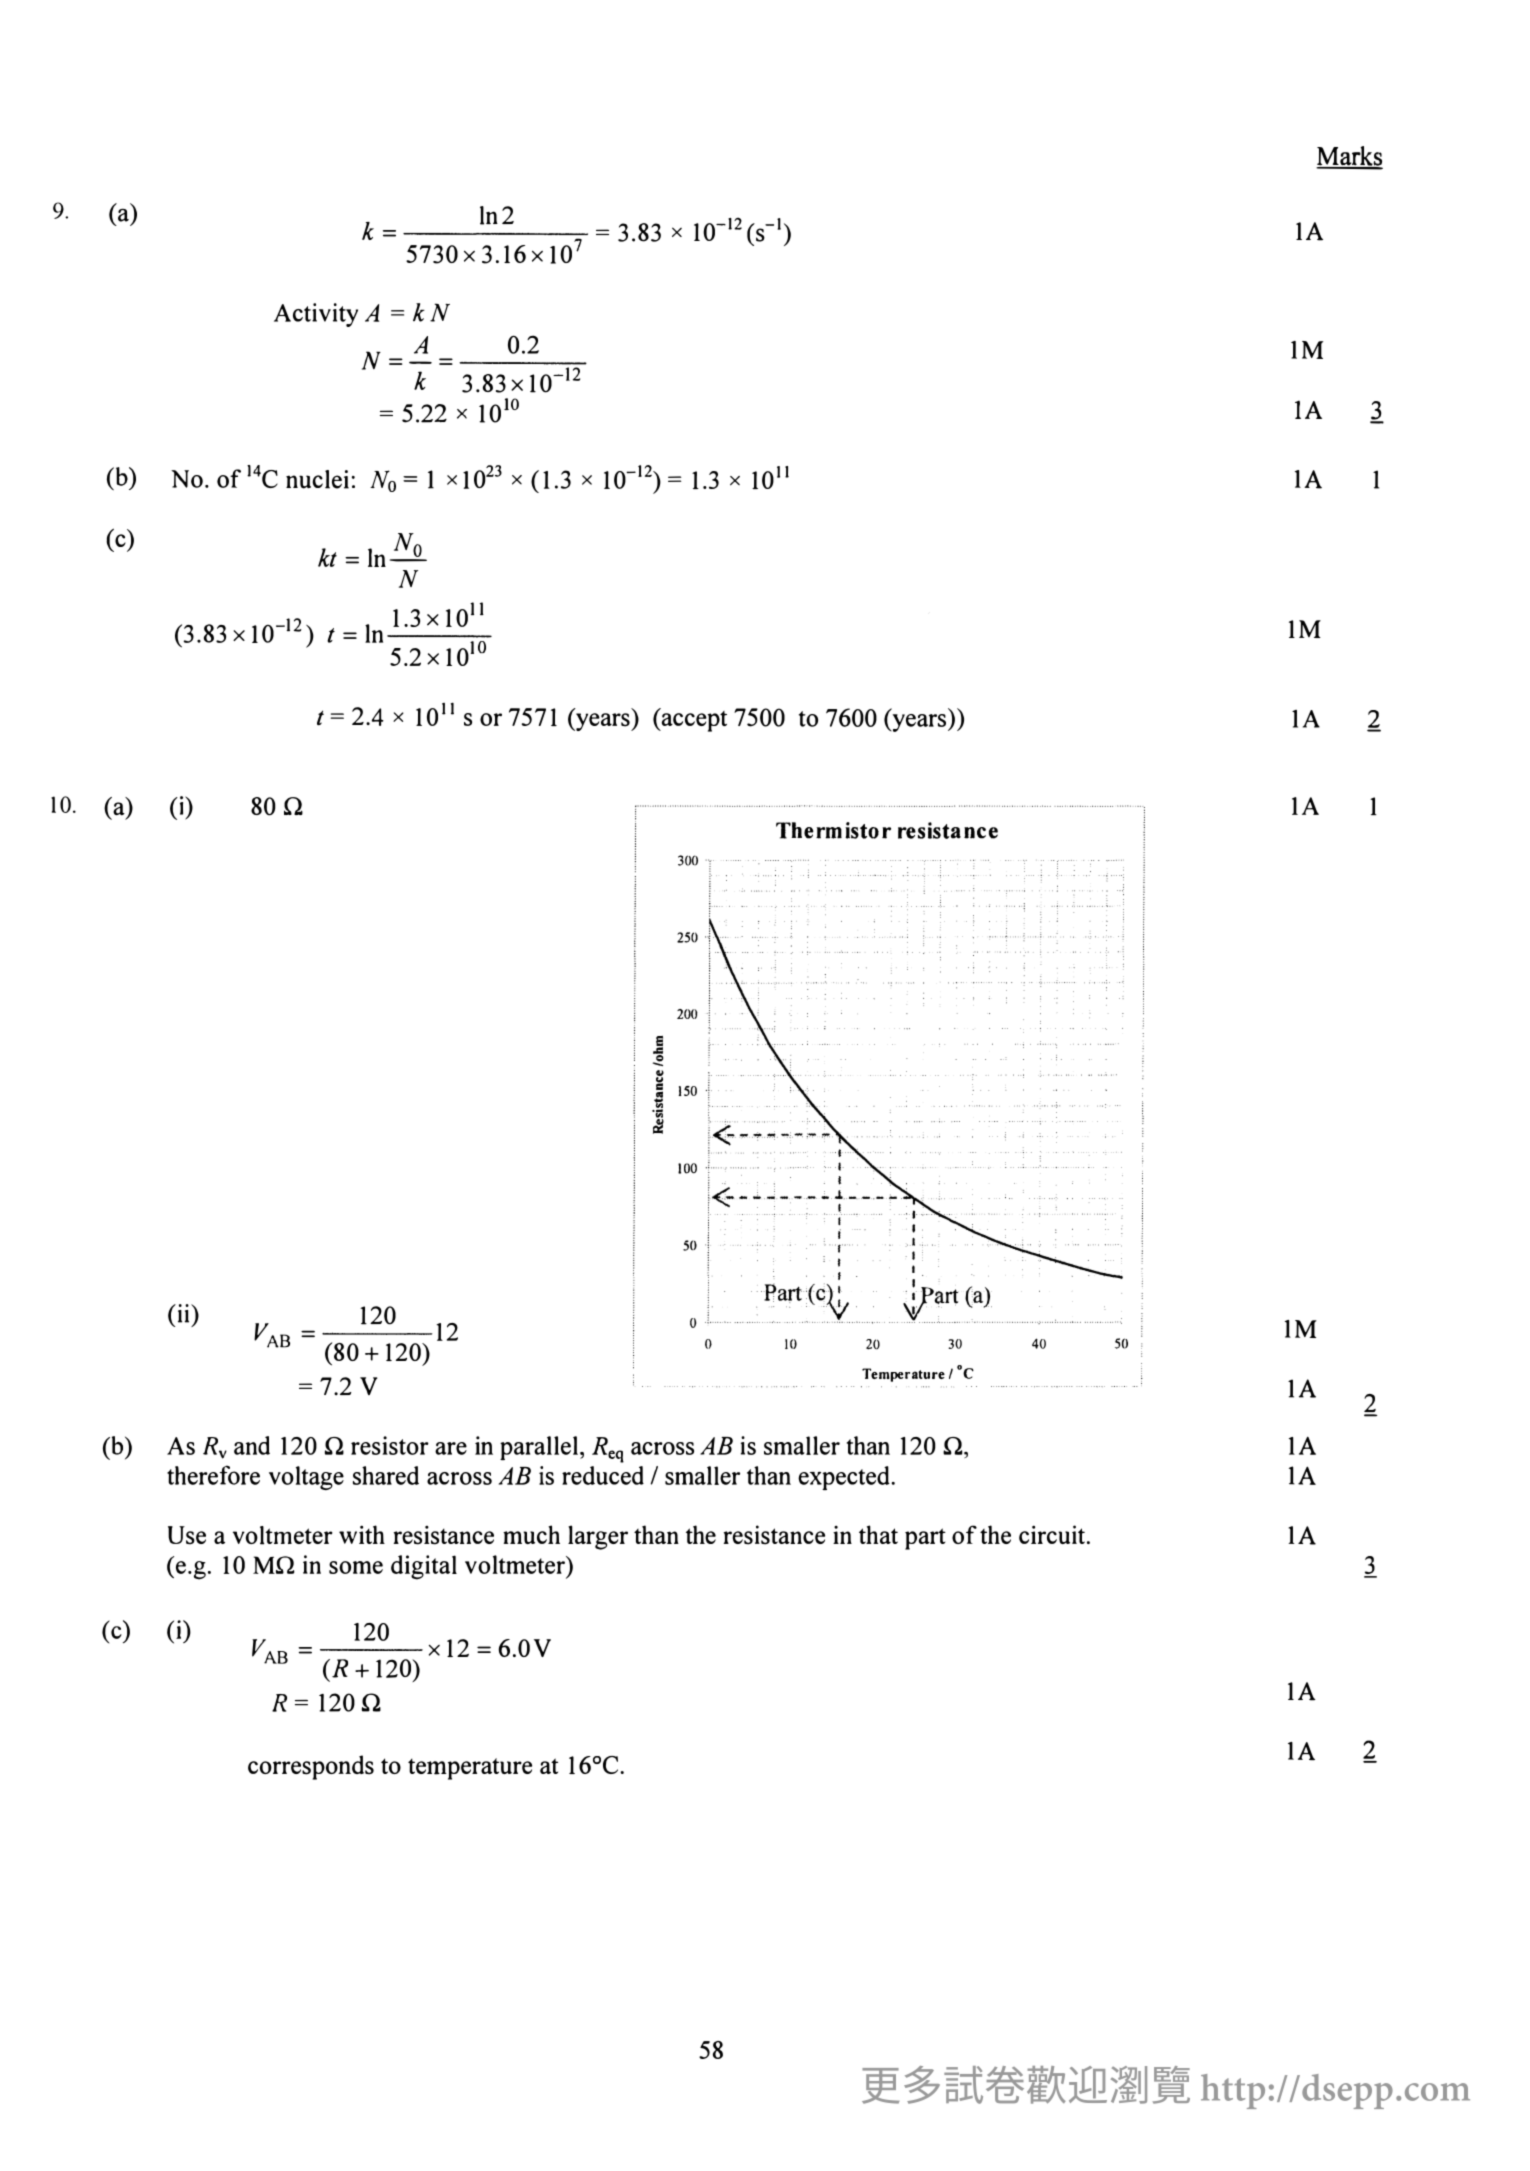 This screenshot has height=2171, width=1530. What do you see at coordinates (845, 1478) in the screenshot?
I see `expected` at bounding box center [845, 1478].
